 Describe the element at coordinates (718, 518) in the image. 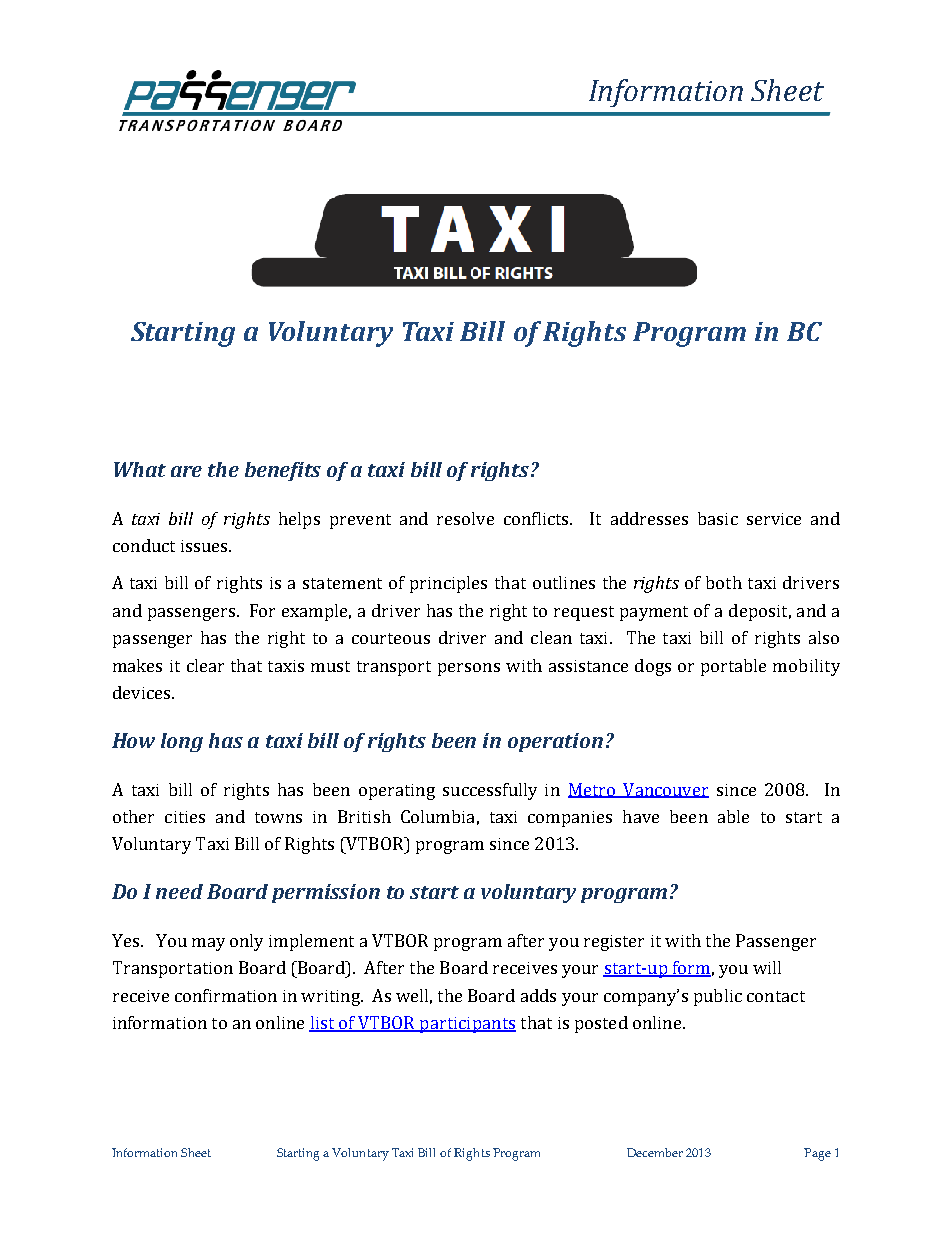

I see `basic` at that location.
